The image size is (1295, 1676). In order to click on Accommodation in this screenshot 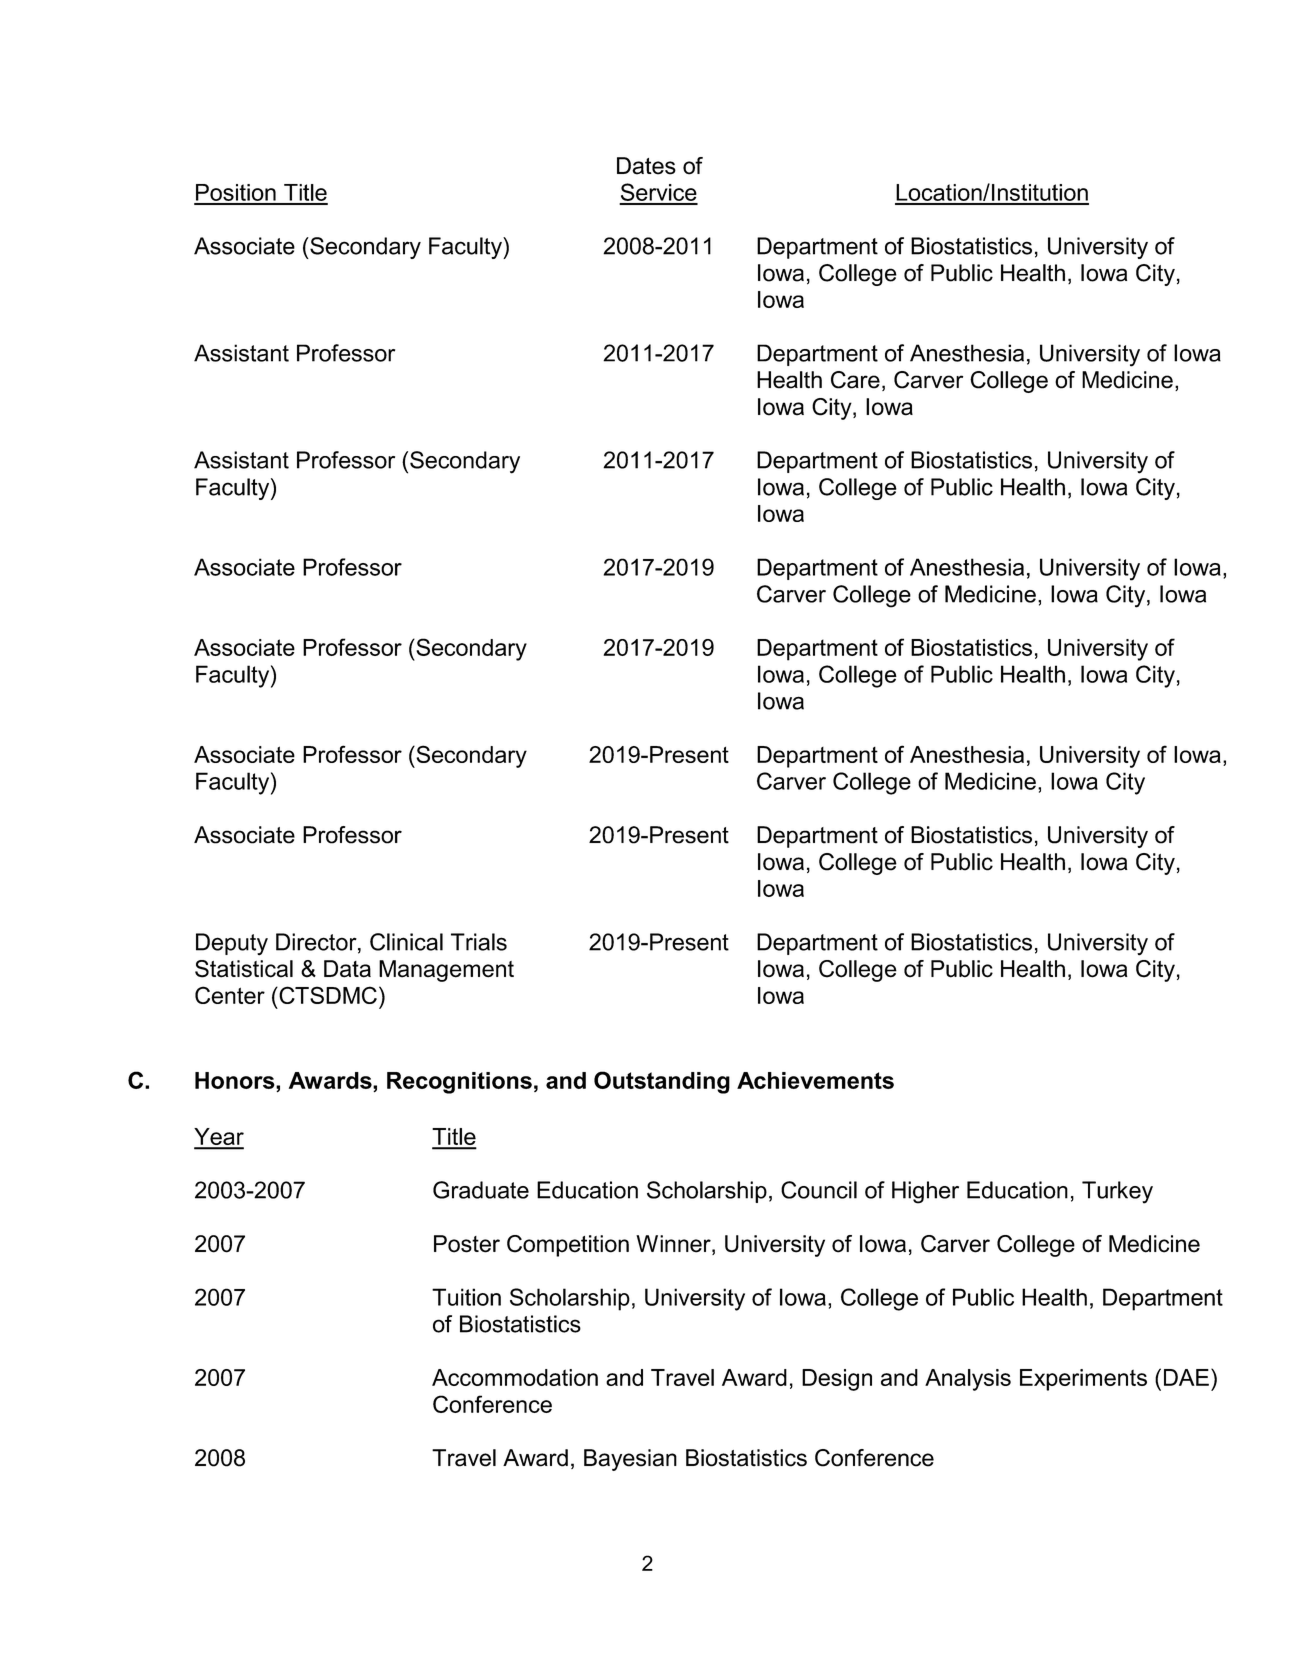, I will do `click(515, 1377)`.
